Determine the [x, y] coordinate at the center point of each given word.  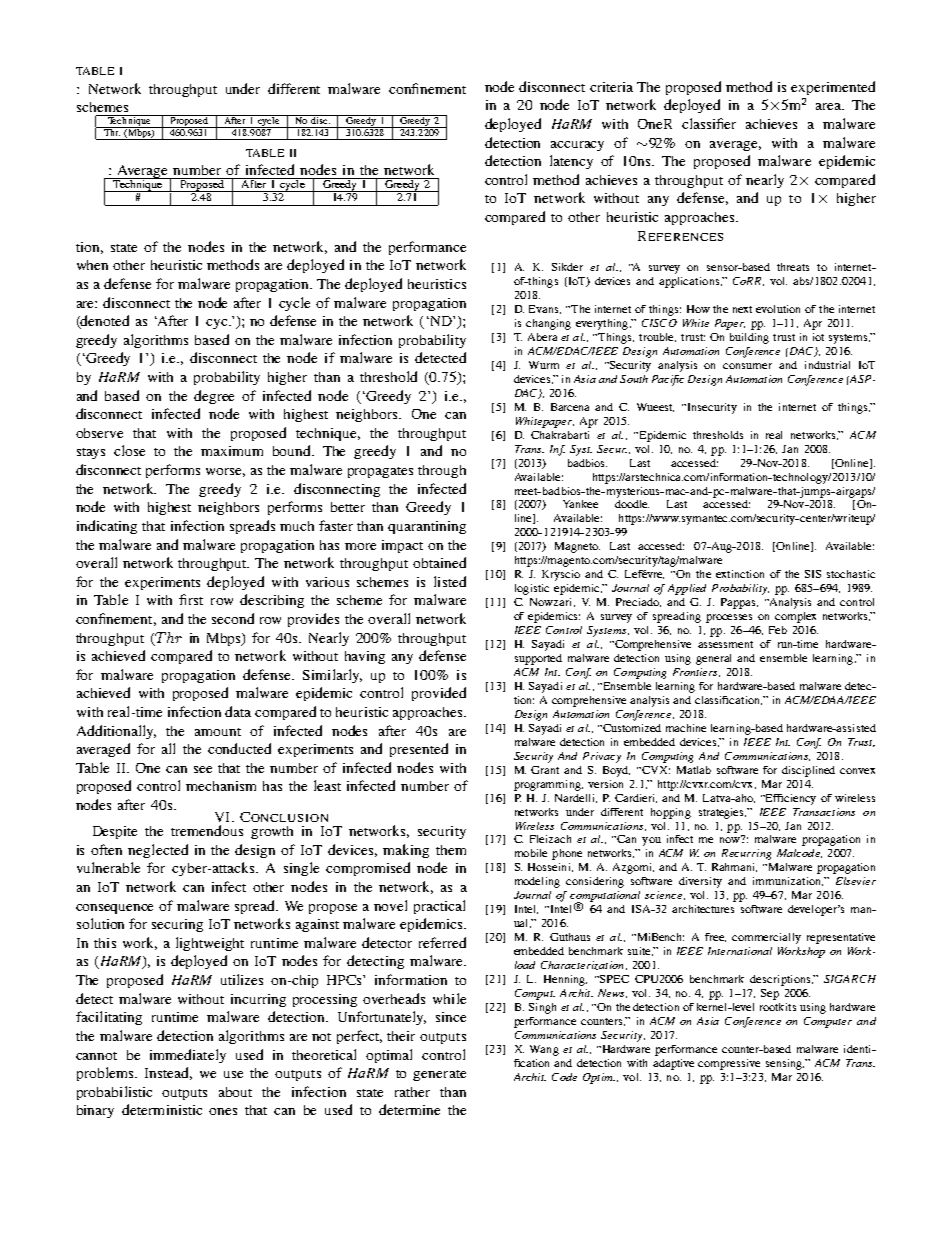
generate [439, 1075]
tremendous [207, 830]
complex [795, 617]
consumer [747, 366]
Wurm [544, 365]
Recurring [746, 854]
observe [99, 433]
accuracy [577, 146]
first [191, 599]
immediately [188, 1056]
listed [450, 581]
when [92, 265]
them [451, 850]
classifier [709, 123]
